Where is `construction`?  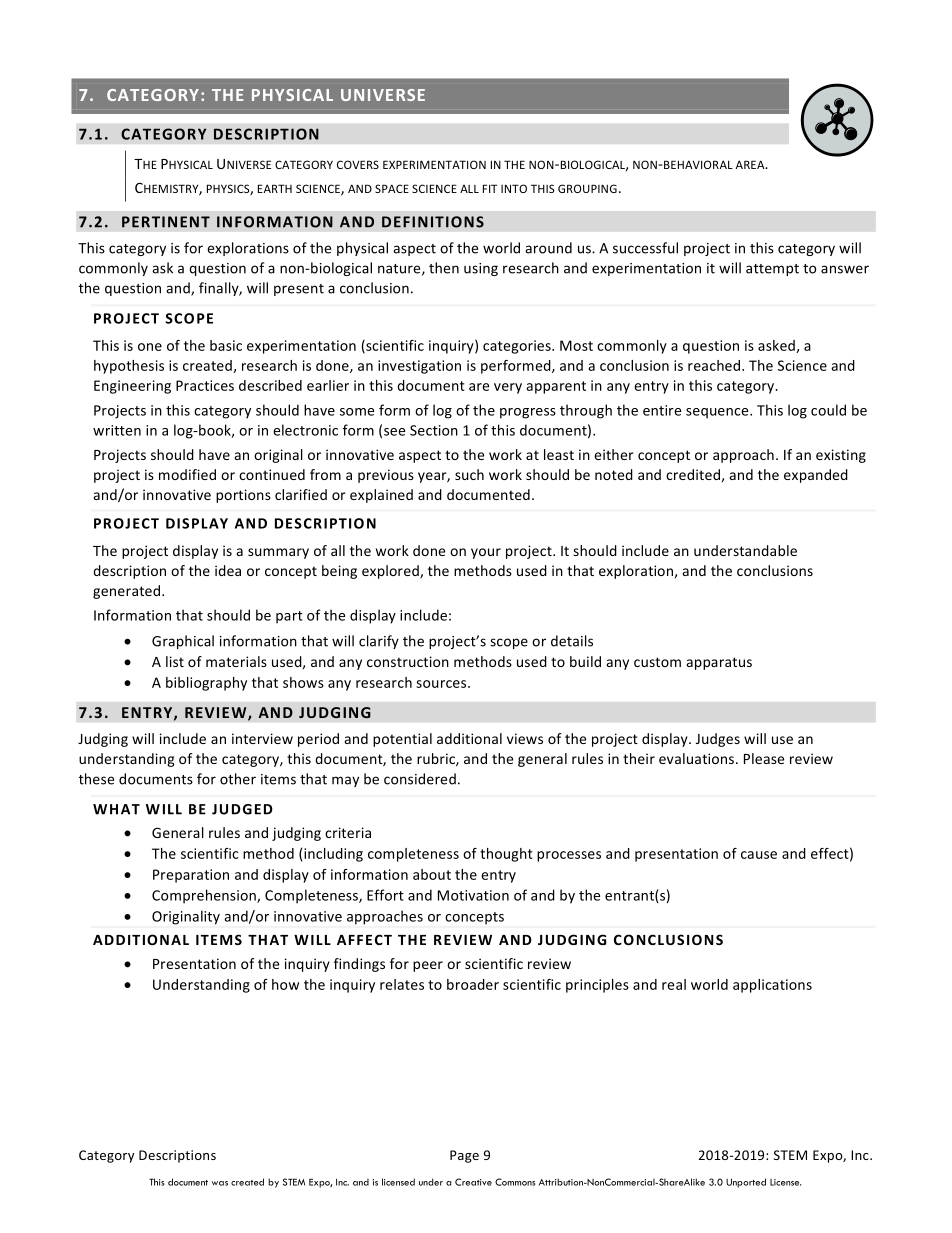 construction is located at coordinates (408, 661).
